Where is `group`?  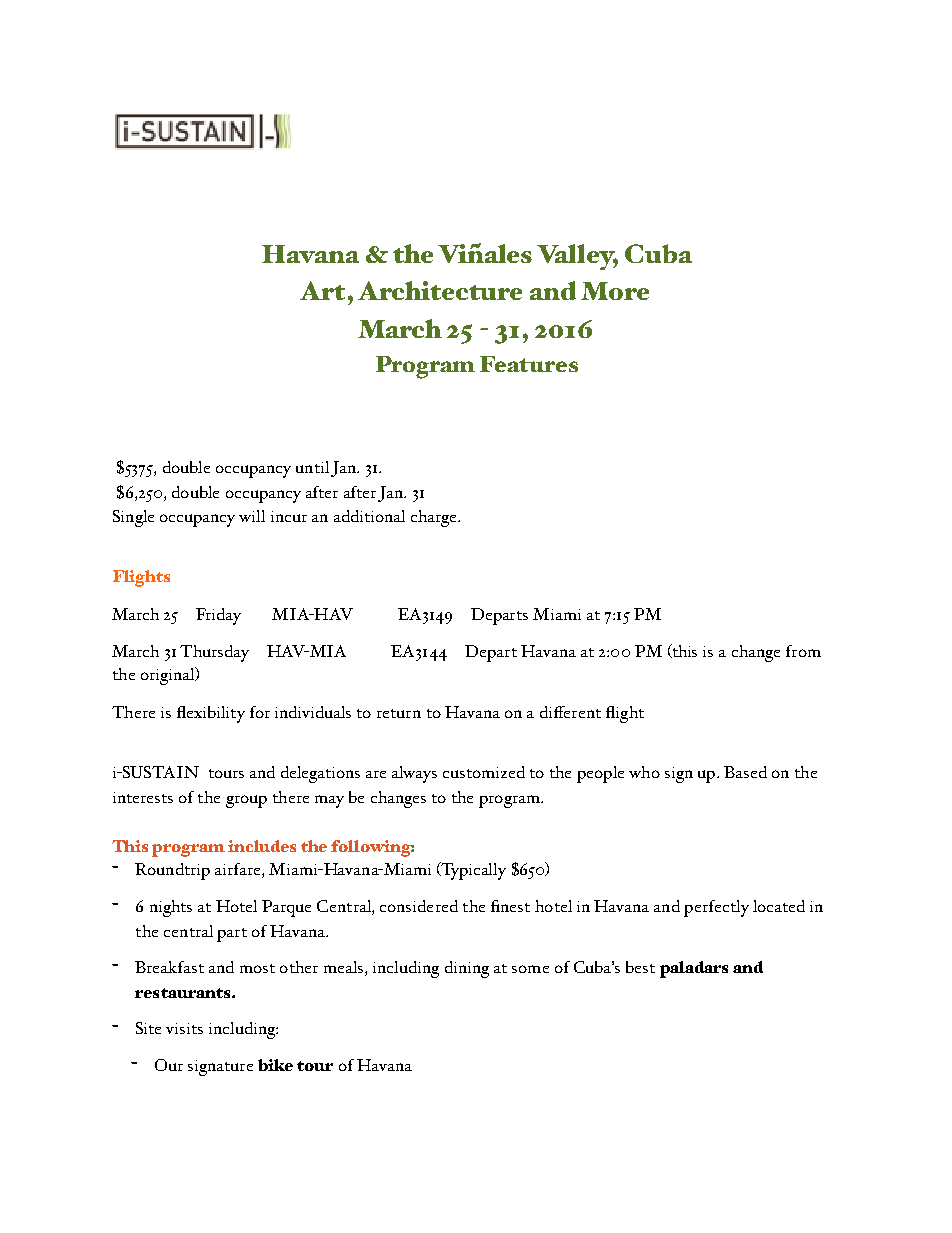 group is located at coordinates (246, 801).
